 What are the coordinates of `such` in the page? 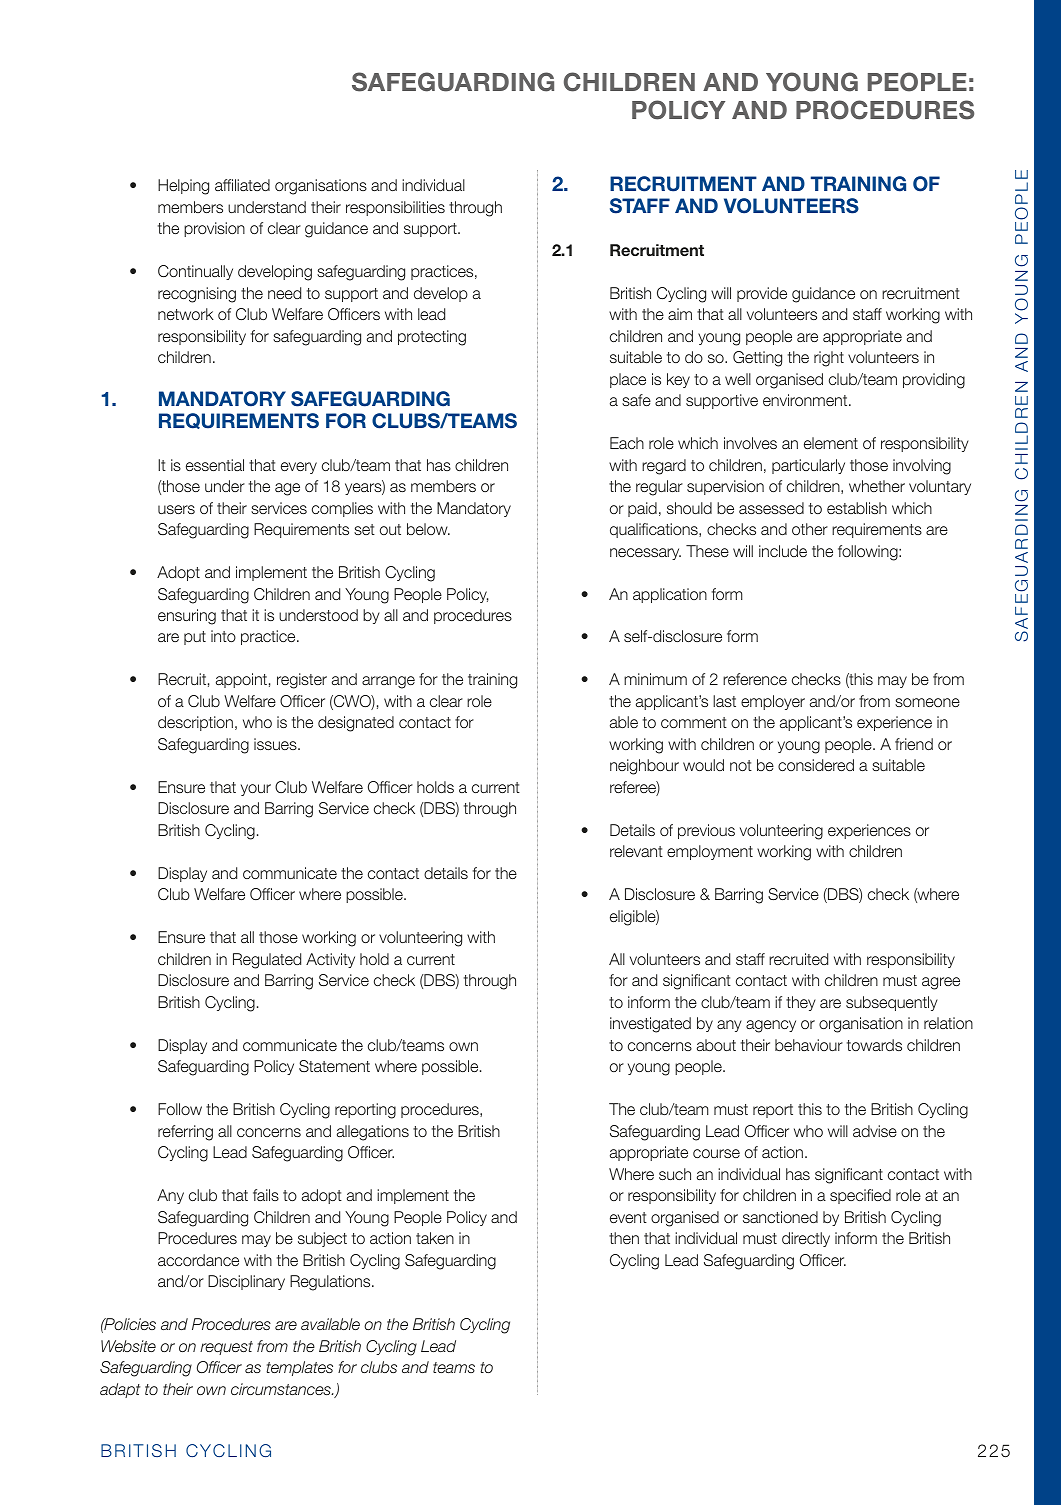 It's located at (675, 1174).
